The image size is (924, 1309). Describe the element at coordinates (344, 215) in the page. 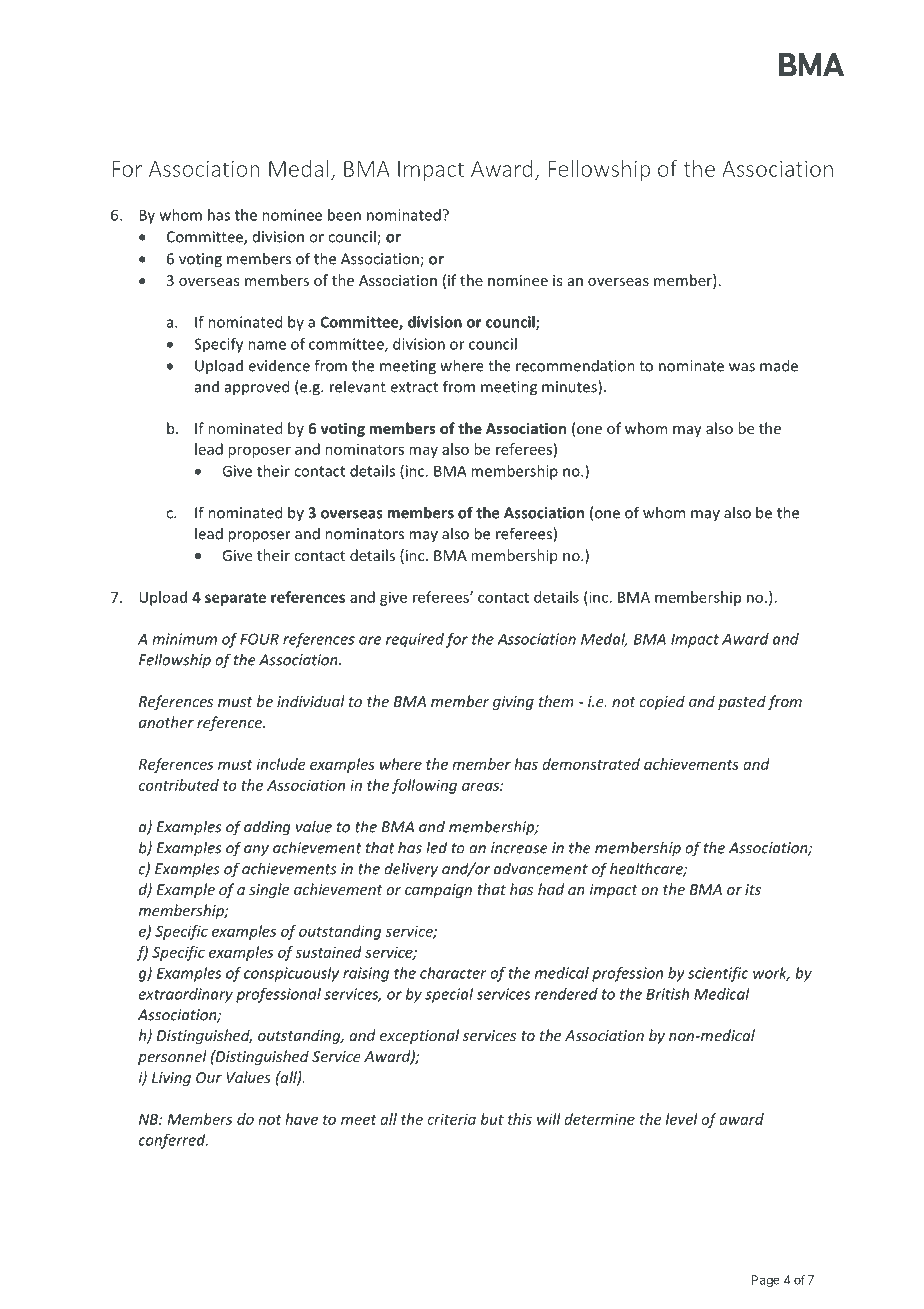

I see `been` at that location.
